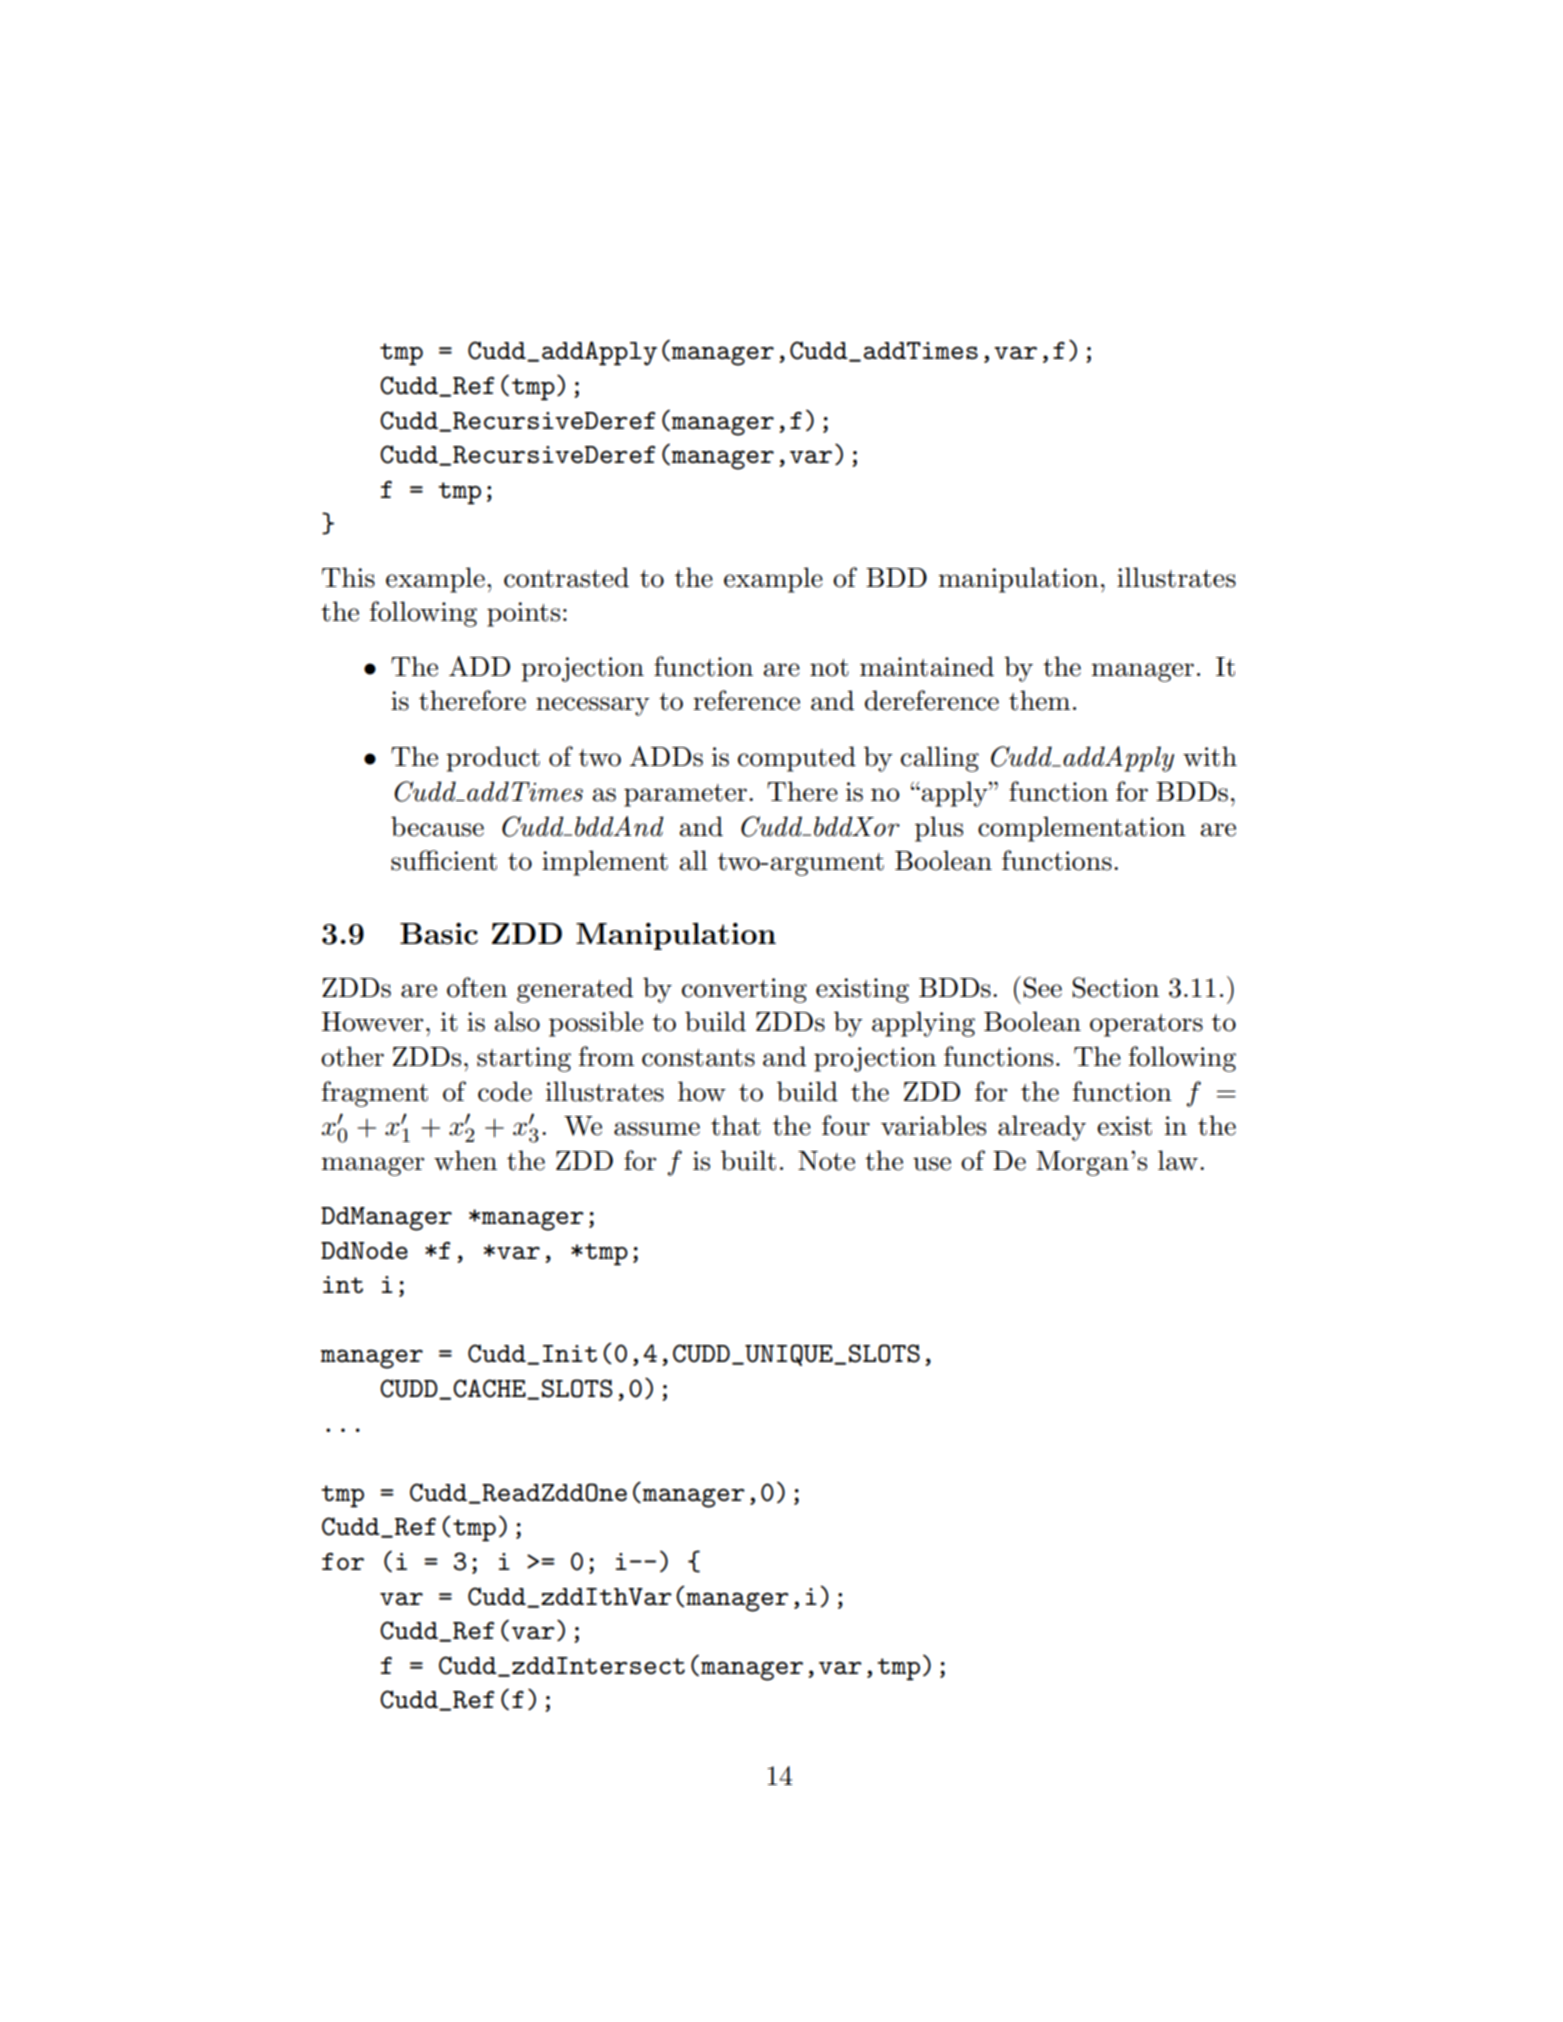 The image size is (1563, 2022). What do you see at coordinates (566, 577) in the document?
I see `contrasted` at bounding box center [566, 577].
